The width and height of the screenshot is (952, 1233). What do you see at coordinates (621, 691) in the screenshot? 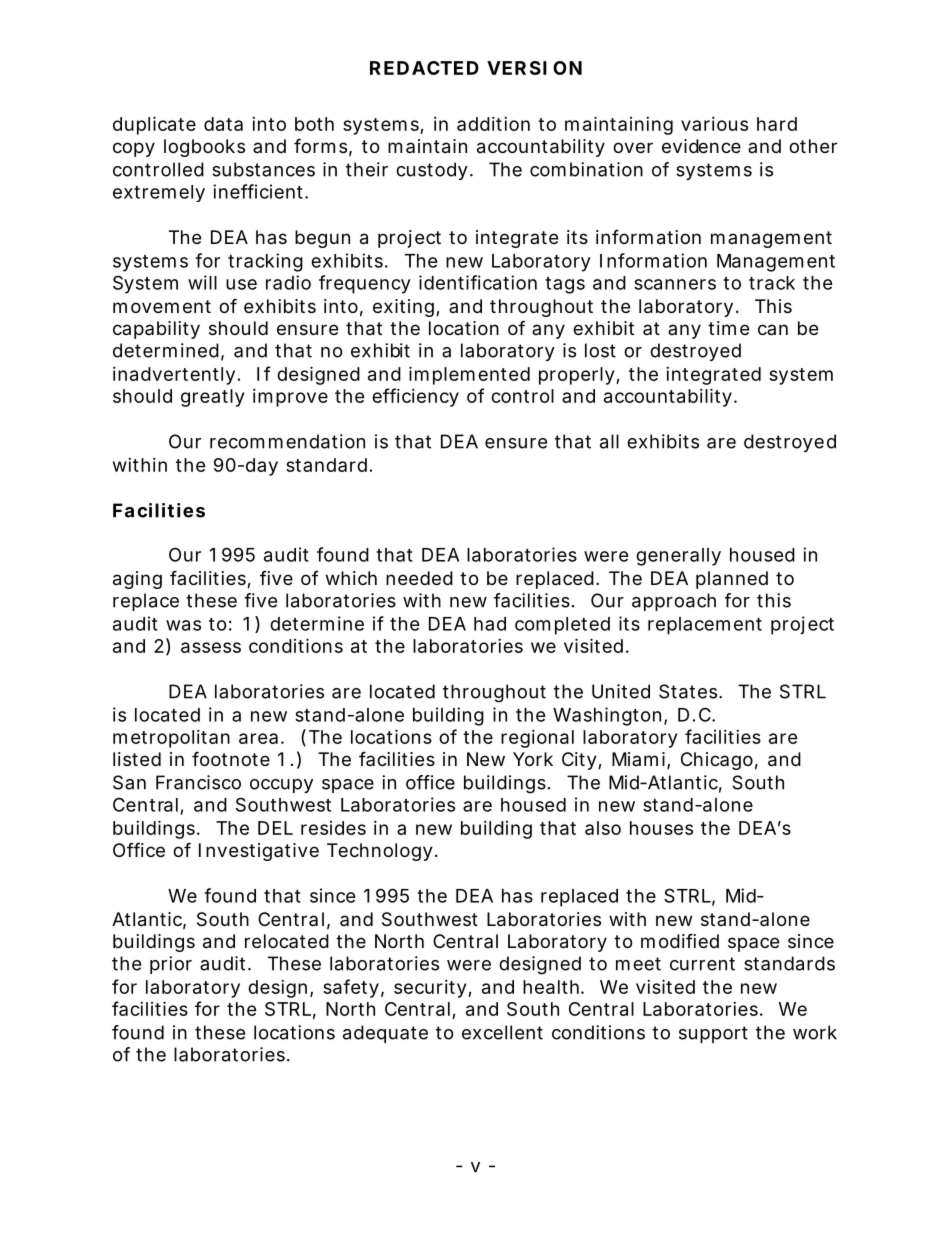
I see `United` at bounding box center [621, 691].
